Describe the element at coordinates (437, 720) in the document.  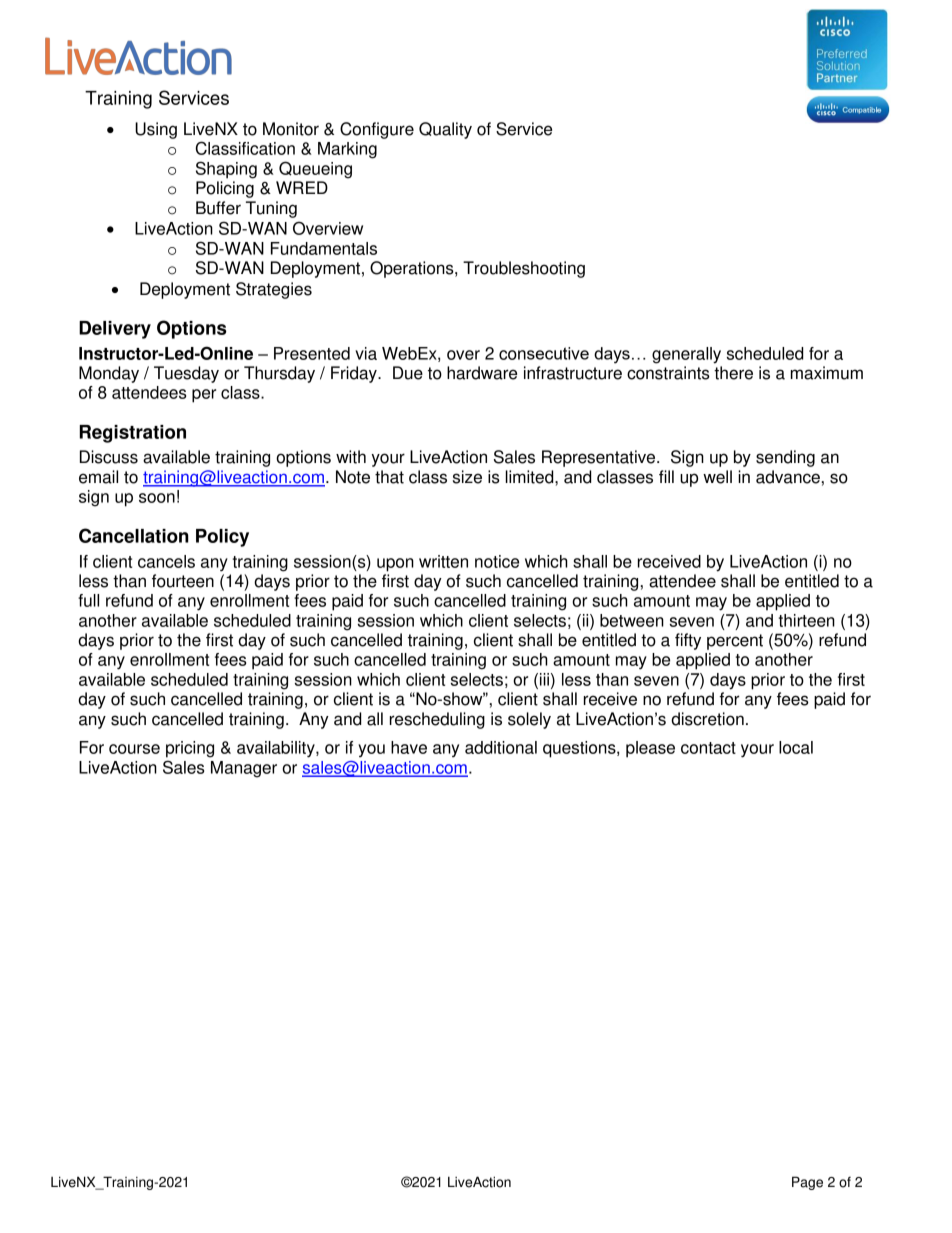
I see `rescheduling` at that location.
